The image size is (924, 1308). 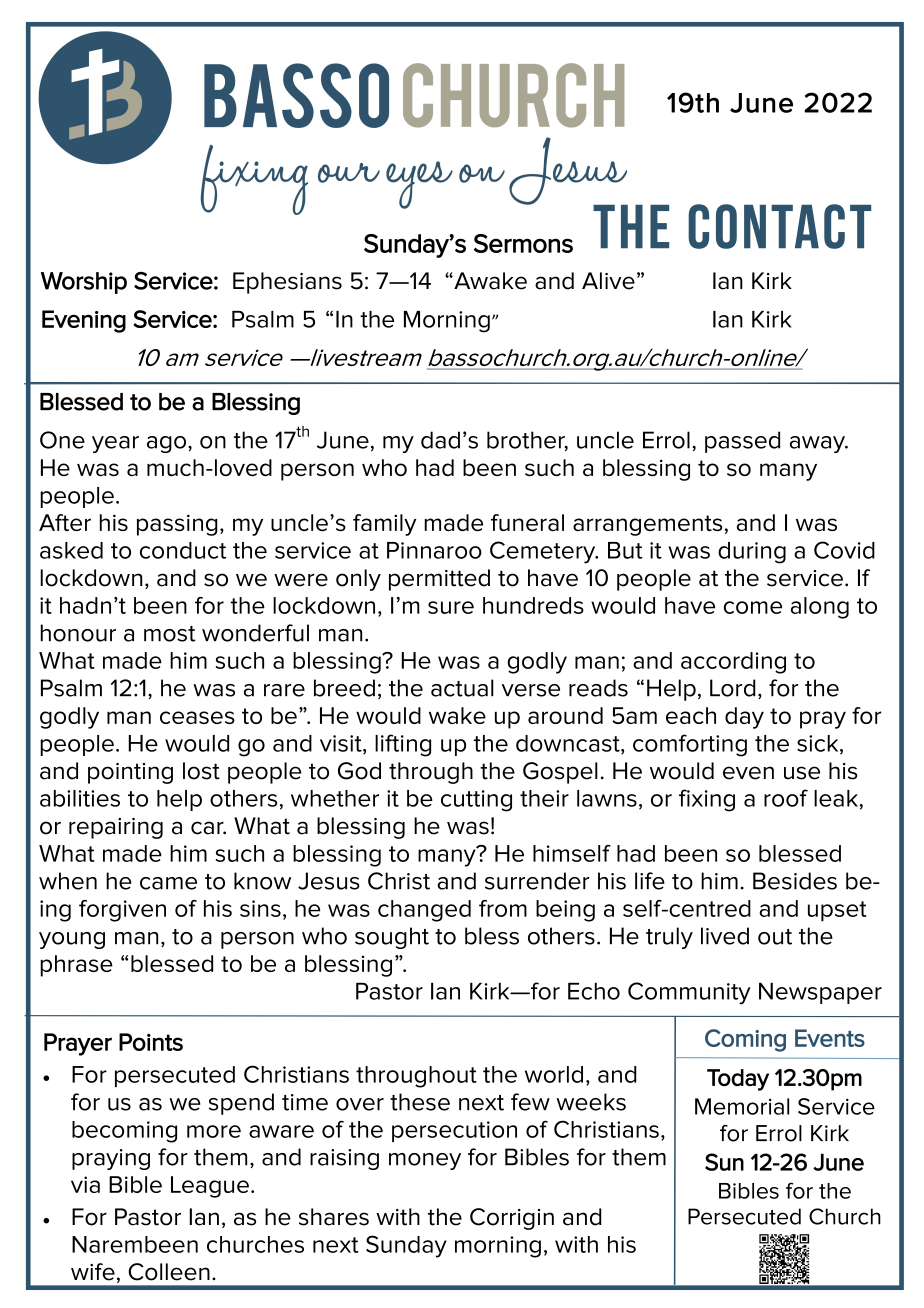 What do you see at coordinates (802, 773) in the page?
I see `use` at bounding box center [802, 773].
